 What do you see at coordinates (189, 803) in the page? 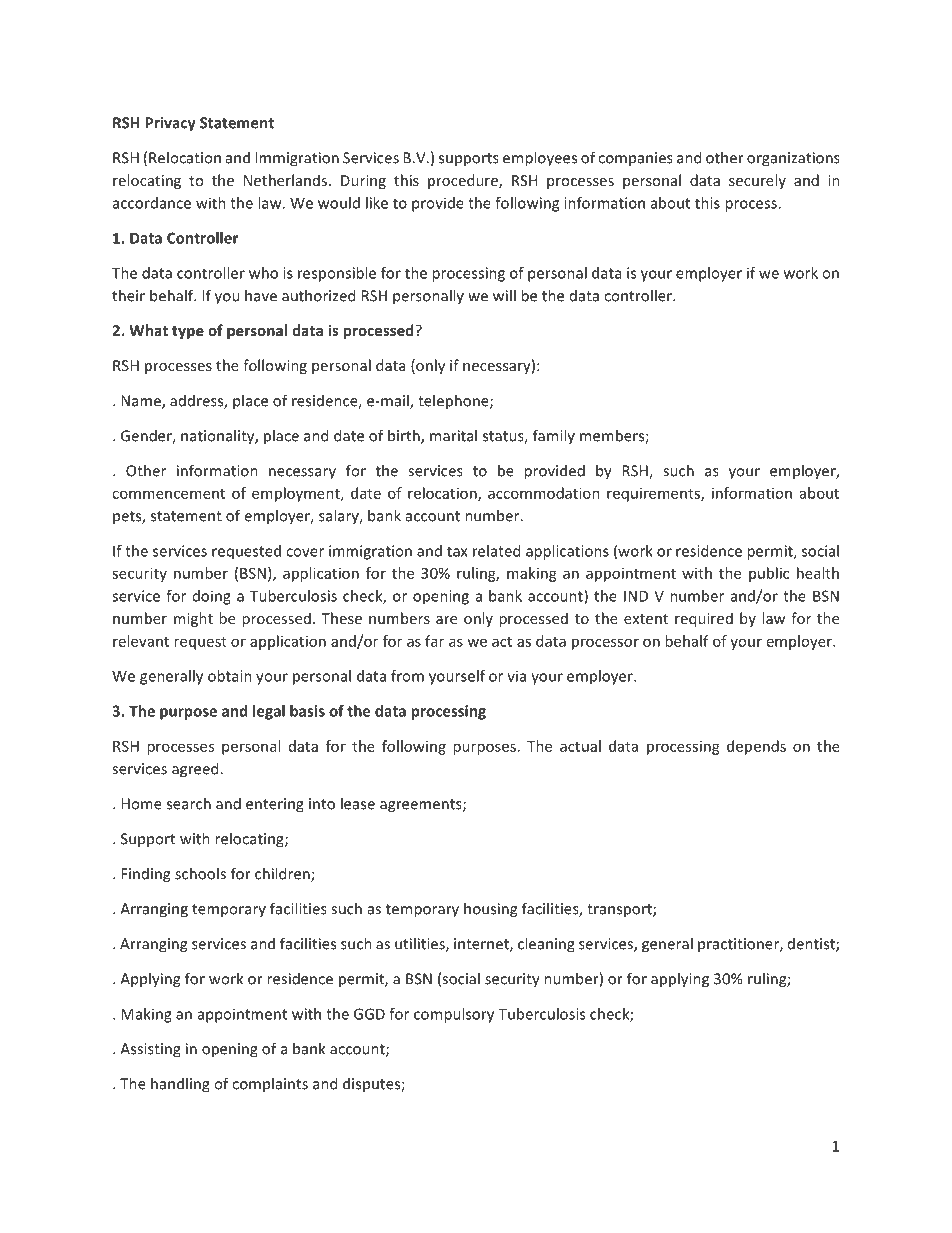
I see `search` at bounding box center [189, 803].
